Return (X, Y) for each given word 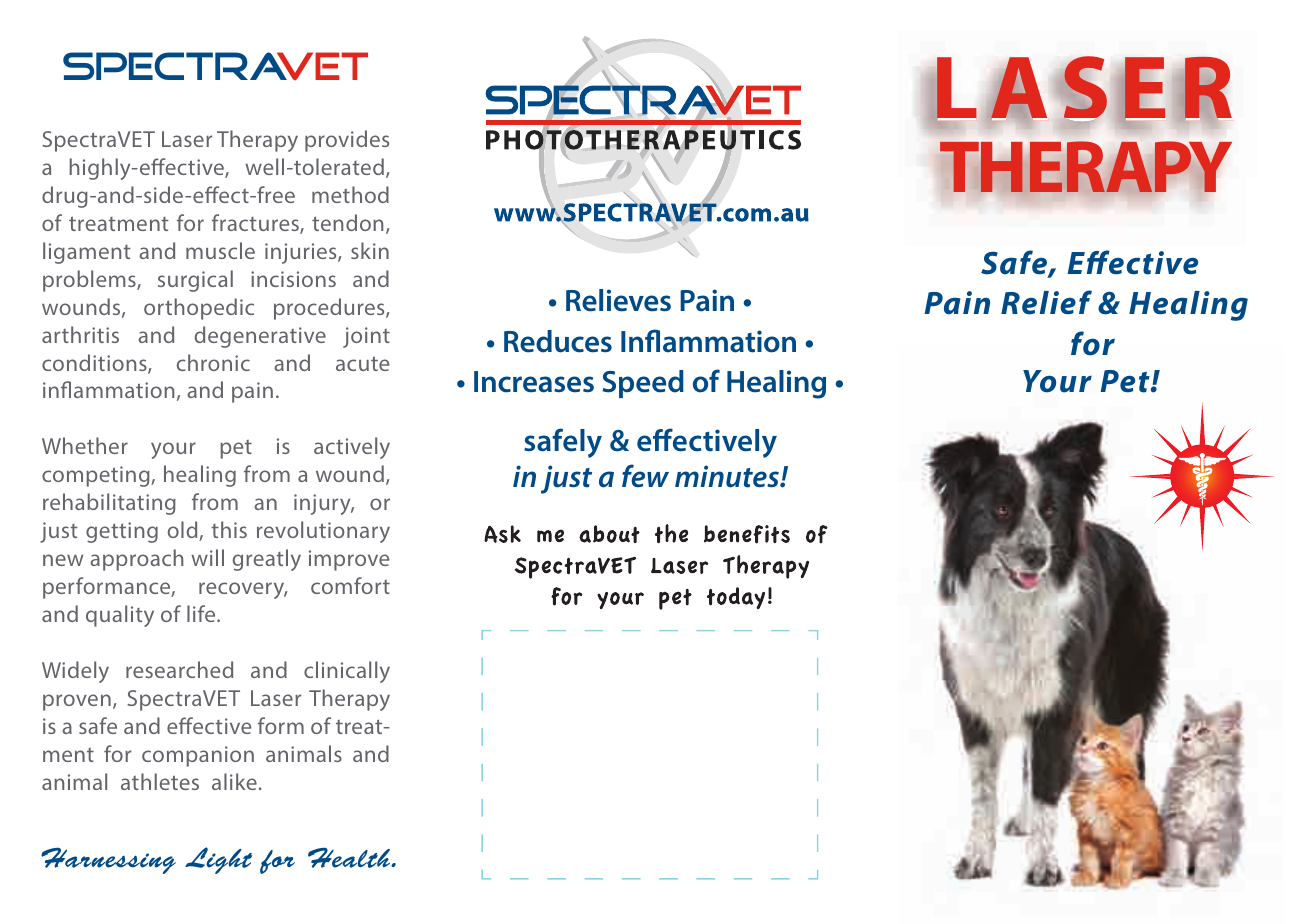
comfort (350, 585)
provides (347, 141)
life (202, 613)
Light (218, 860)
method (350, 194)
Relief (1046, 302)
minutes (728, 476)
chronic (213, 362)
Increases (534, 382)
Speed (643, 384)
